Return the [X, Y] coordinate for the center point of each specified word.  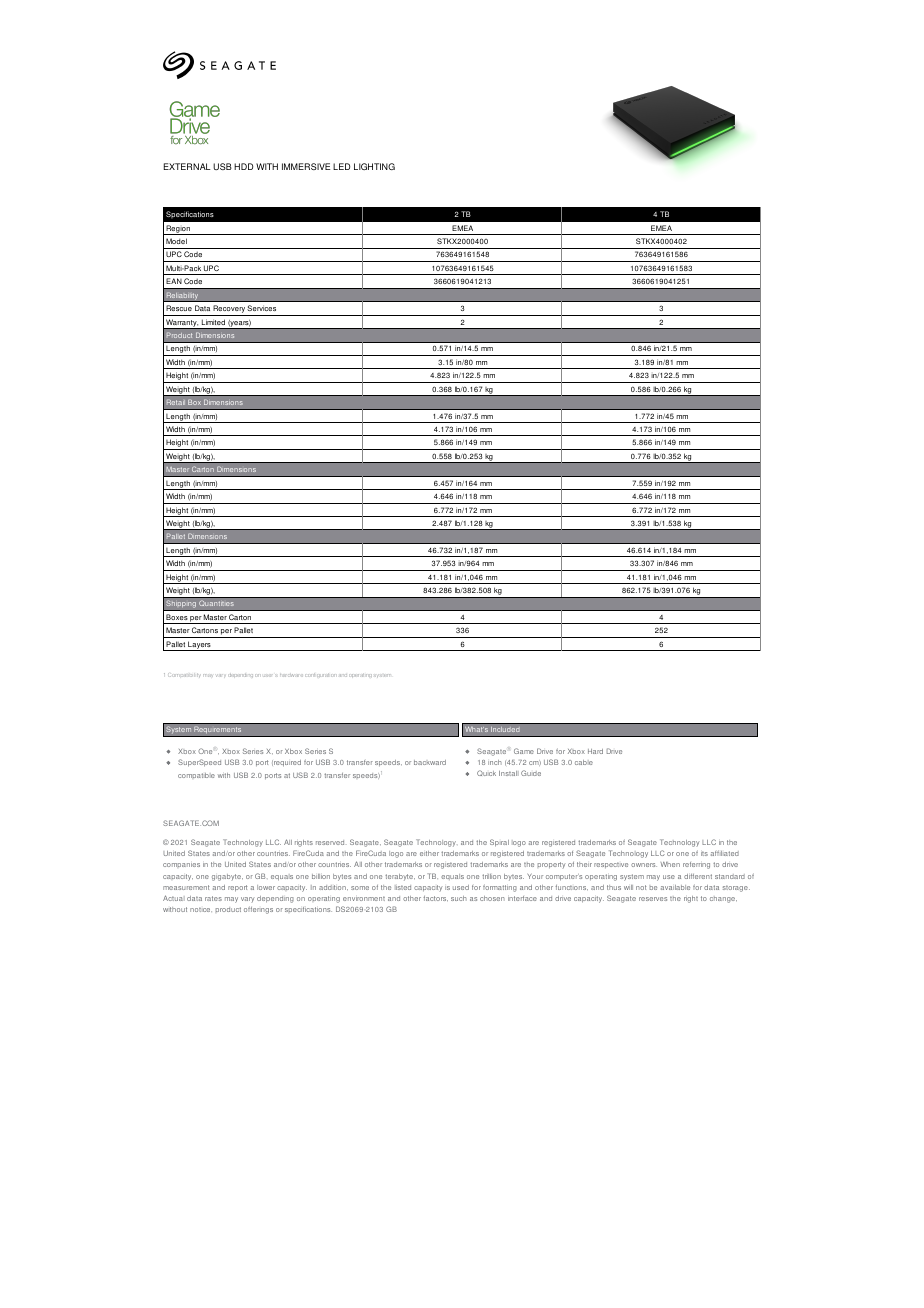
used [461, 887]
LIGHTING [374, 166]
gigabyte [227, 877]
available [675, 887]
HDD [243, 166]
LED [341, 166]
